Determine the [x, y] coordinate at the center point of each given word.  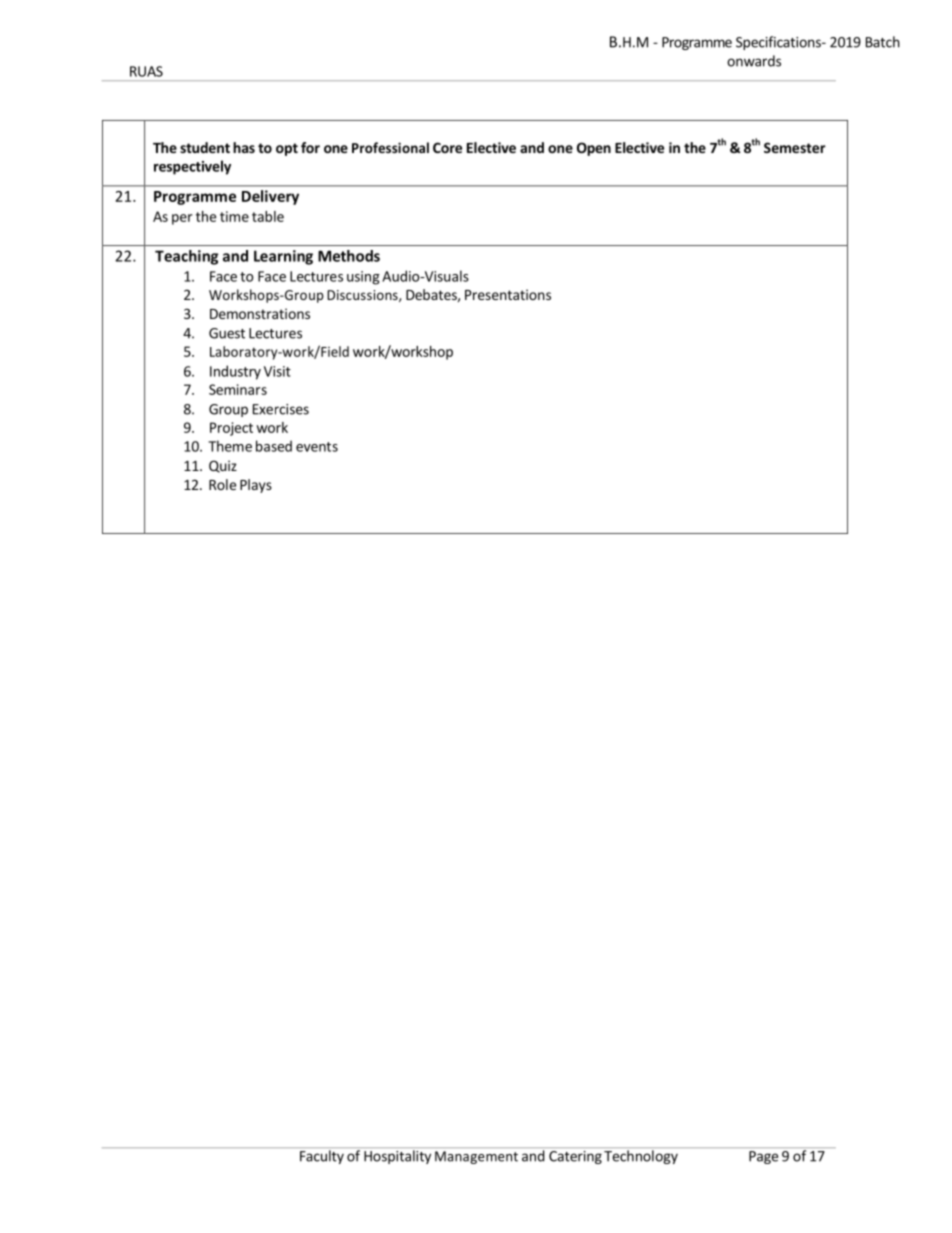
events [317, 447]
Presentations [508, 294]
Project [231, 429]
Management [476, 1157]
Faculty [322, 1157]
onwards [754, 61]
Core [447, 147]
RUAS [146, 71]
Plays [256, 486]
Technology [641, 1157]
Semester [795, 147]
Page [763, 1157]
